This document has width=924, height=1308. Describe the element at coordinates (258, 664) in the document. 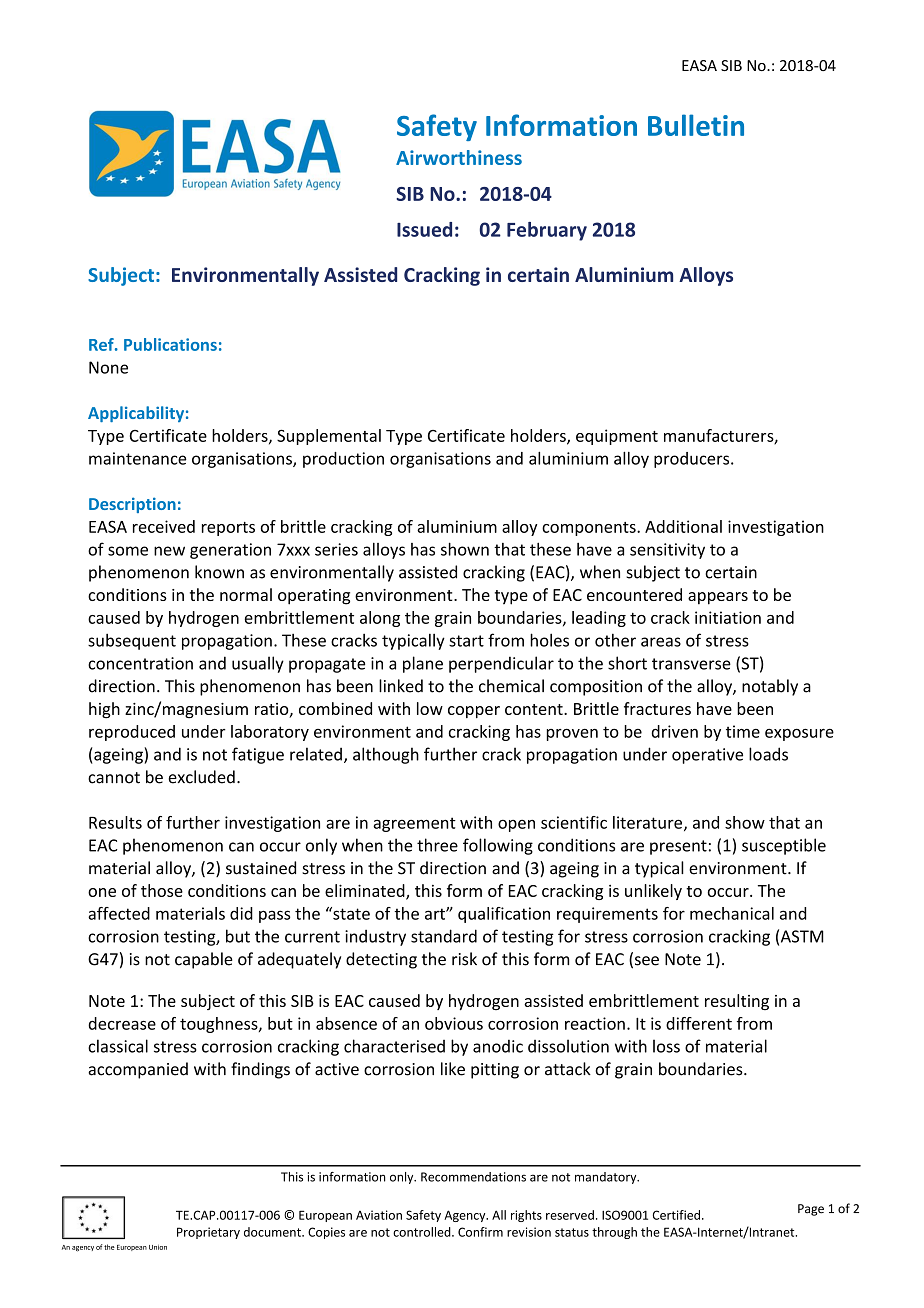

I see `usually` at that location.
